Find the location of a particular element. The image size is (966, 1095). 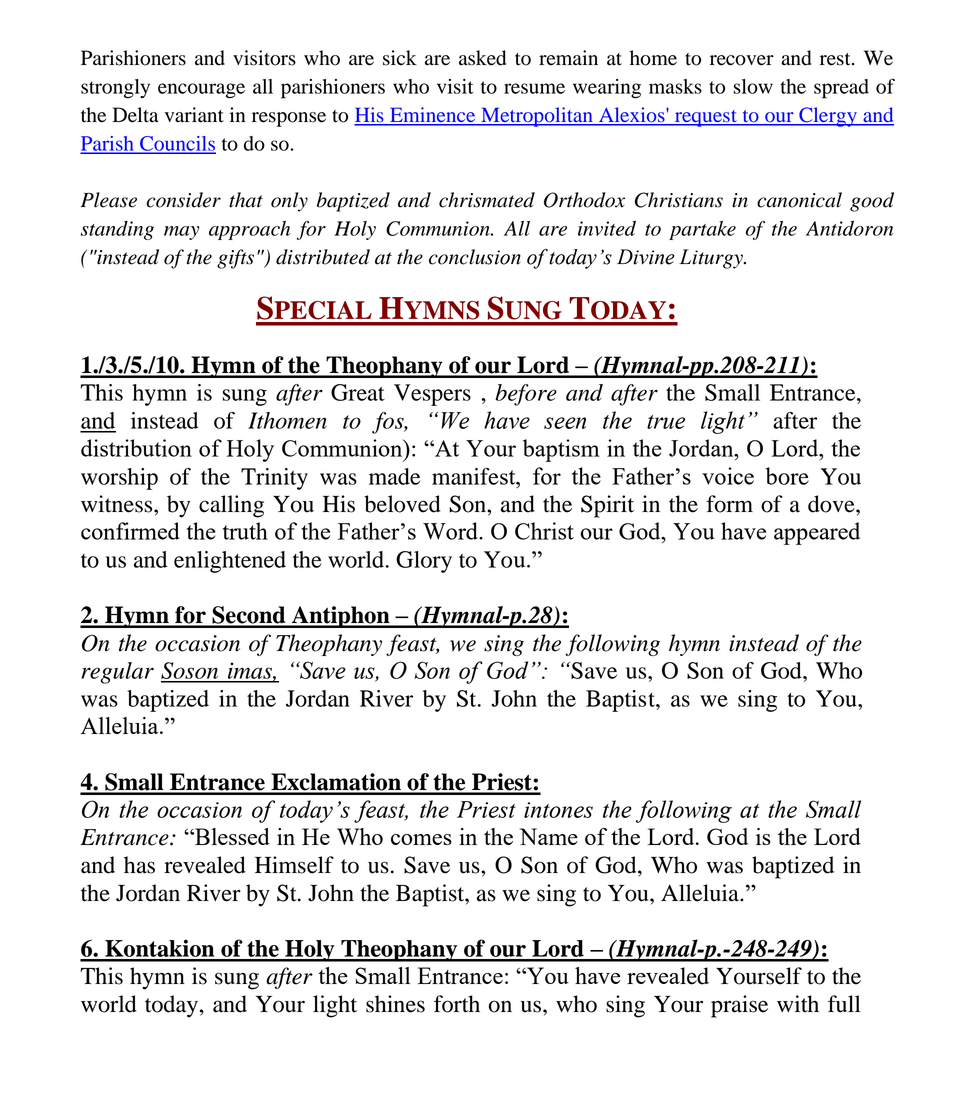

true is located at coordinates (666, 422).
